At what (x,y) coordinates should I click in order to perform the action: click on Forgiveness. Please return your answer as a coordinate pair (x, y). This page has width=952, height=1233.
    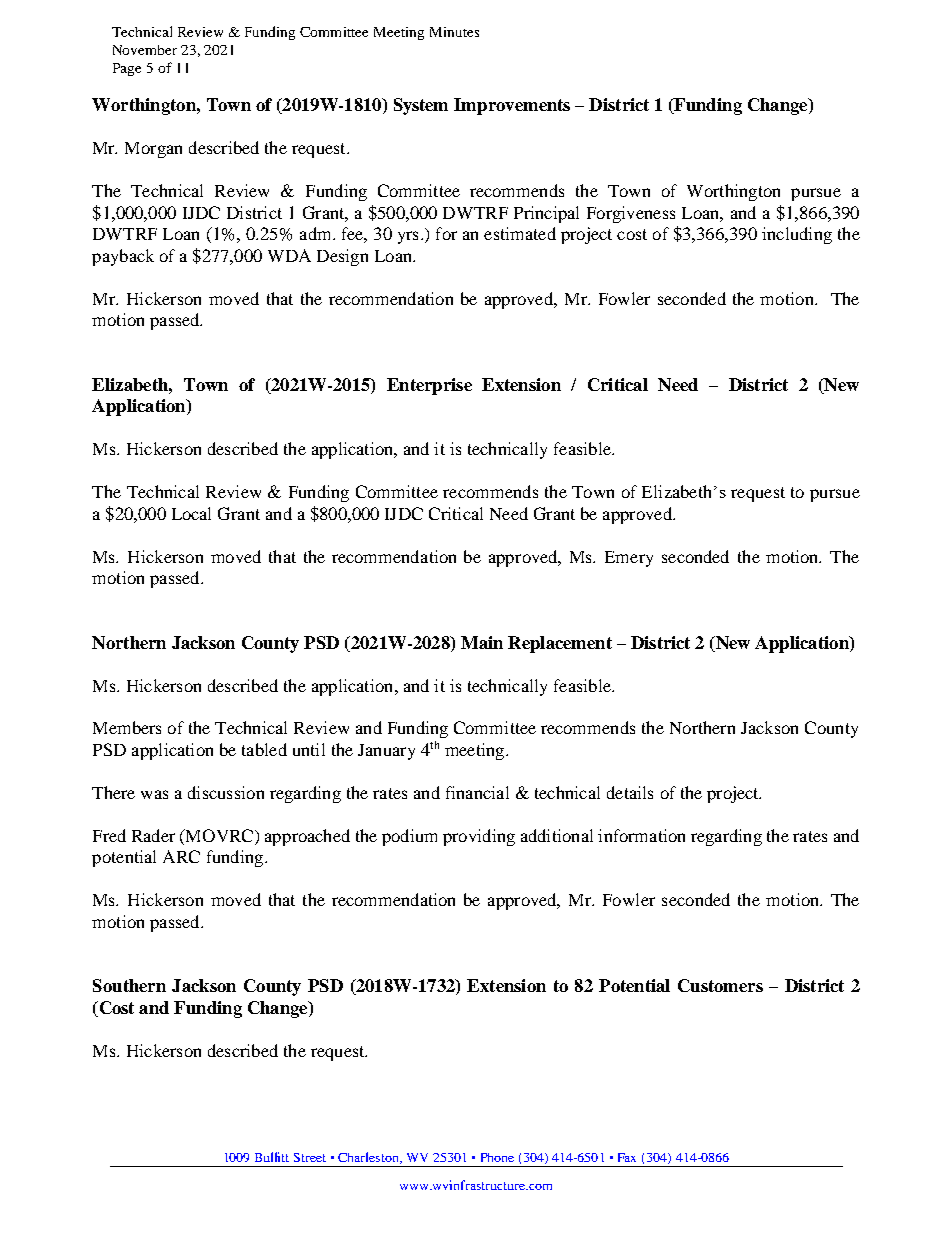
    Looking at the image, I should click on (631, 214).
